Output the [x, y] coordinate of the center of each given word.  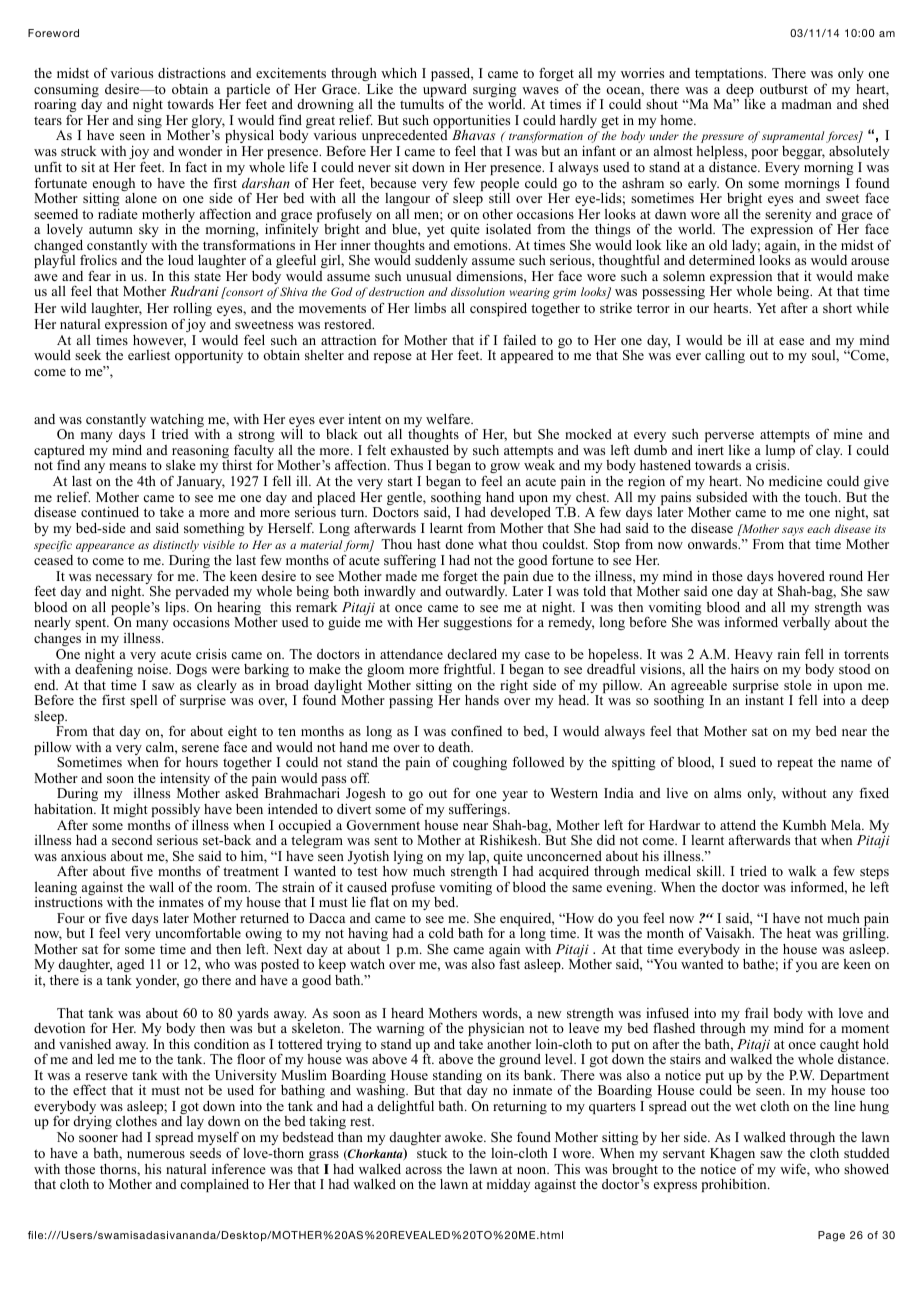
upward [445, 92]
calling [725, 356]
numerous [156, 1154]
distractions [192, 73]
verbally [806, 623]
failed [519, 339]
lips [176, 608]
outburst [784, 89]
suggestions [478, 623]
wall [161, 887]
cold [441, 933]
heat [799, 933]
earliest [149, 355]
